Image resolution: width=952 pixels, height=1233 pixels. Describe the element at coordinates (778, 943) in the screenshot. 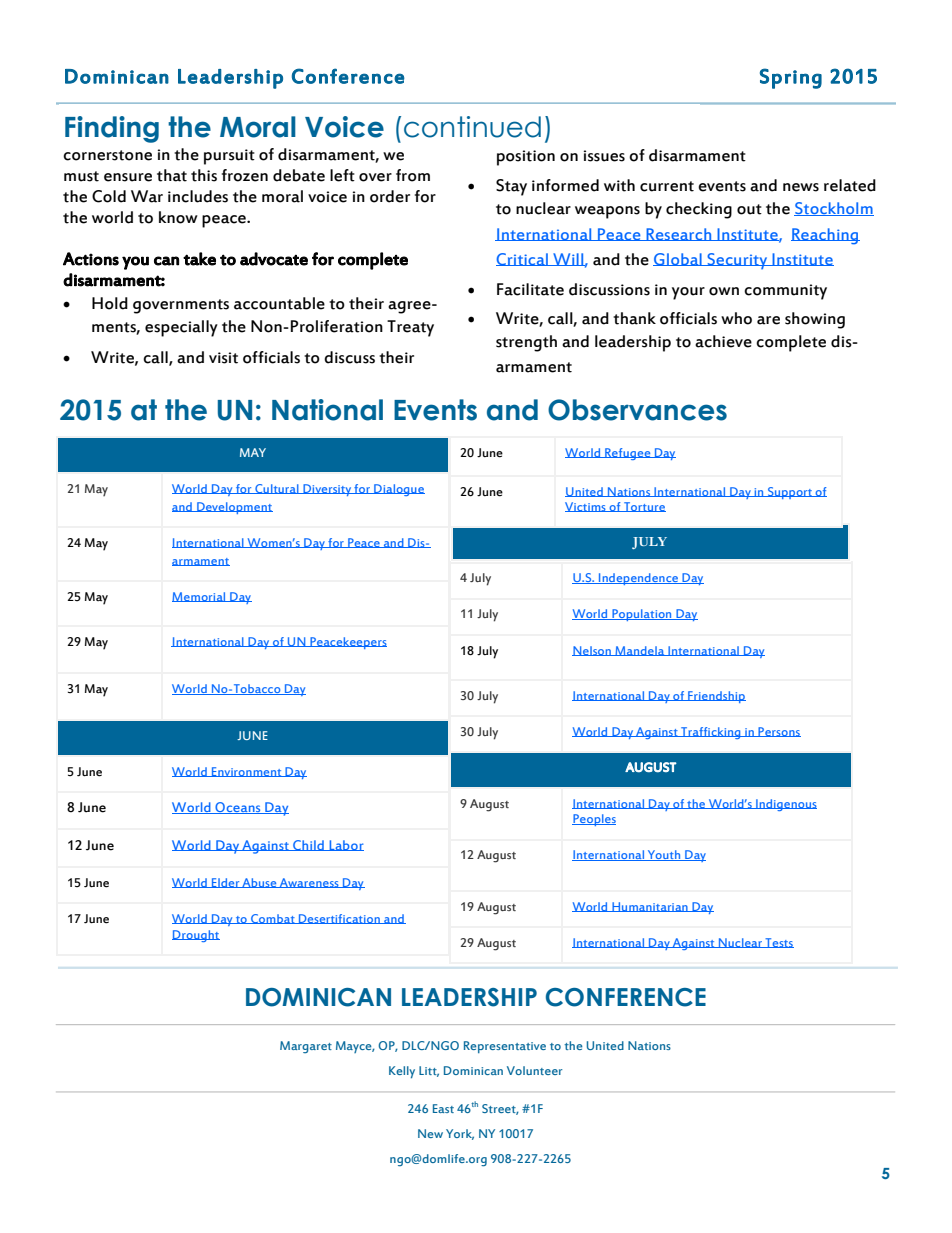

I see `Tests` at that location.
